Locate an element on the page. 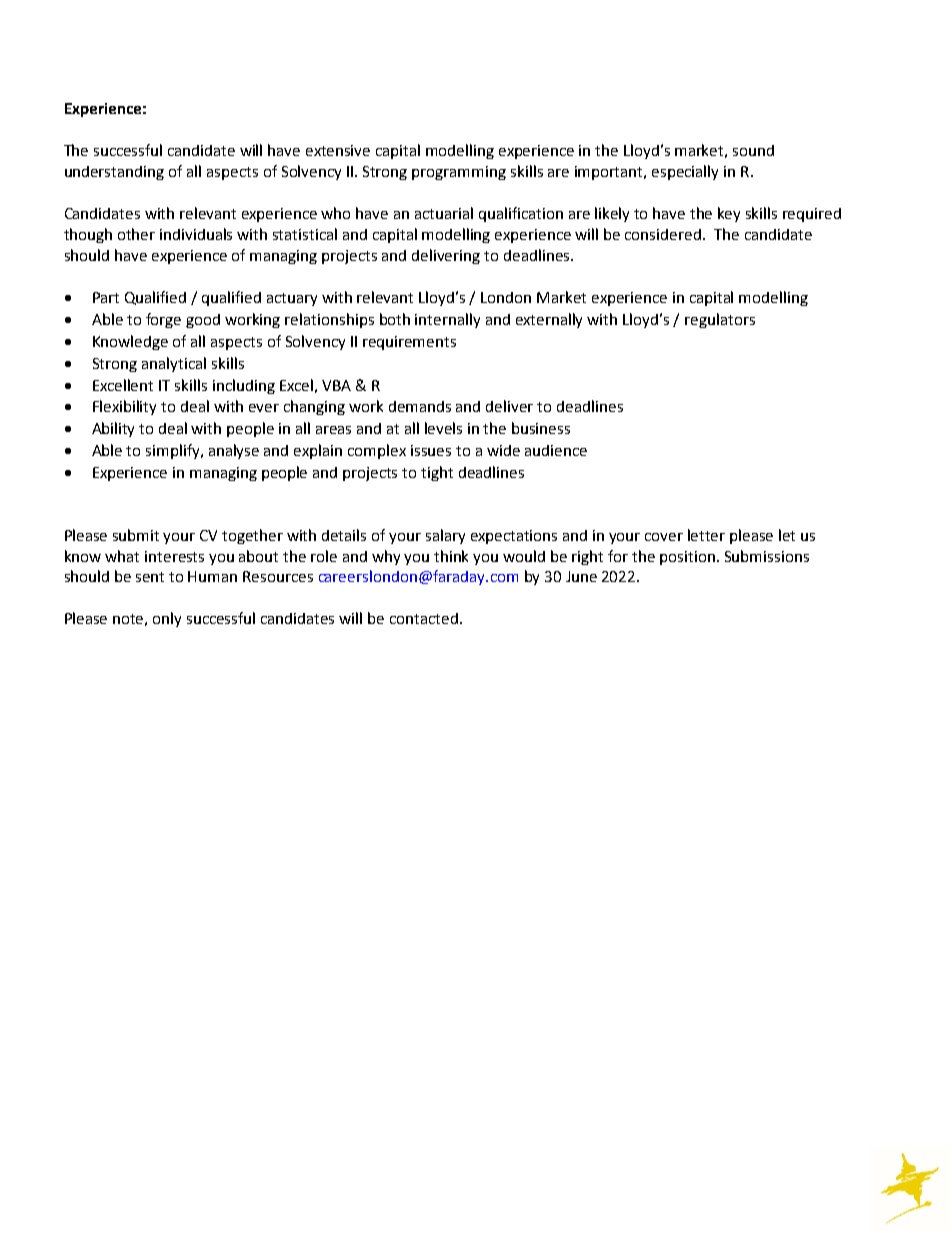 The height and width of the page is (1233, 952). simplify is located at coordinates (174, 451).
